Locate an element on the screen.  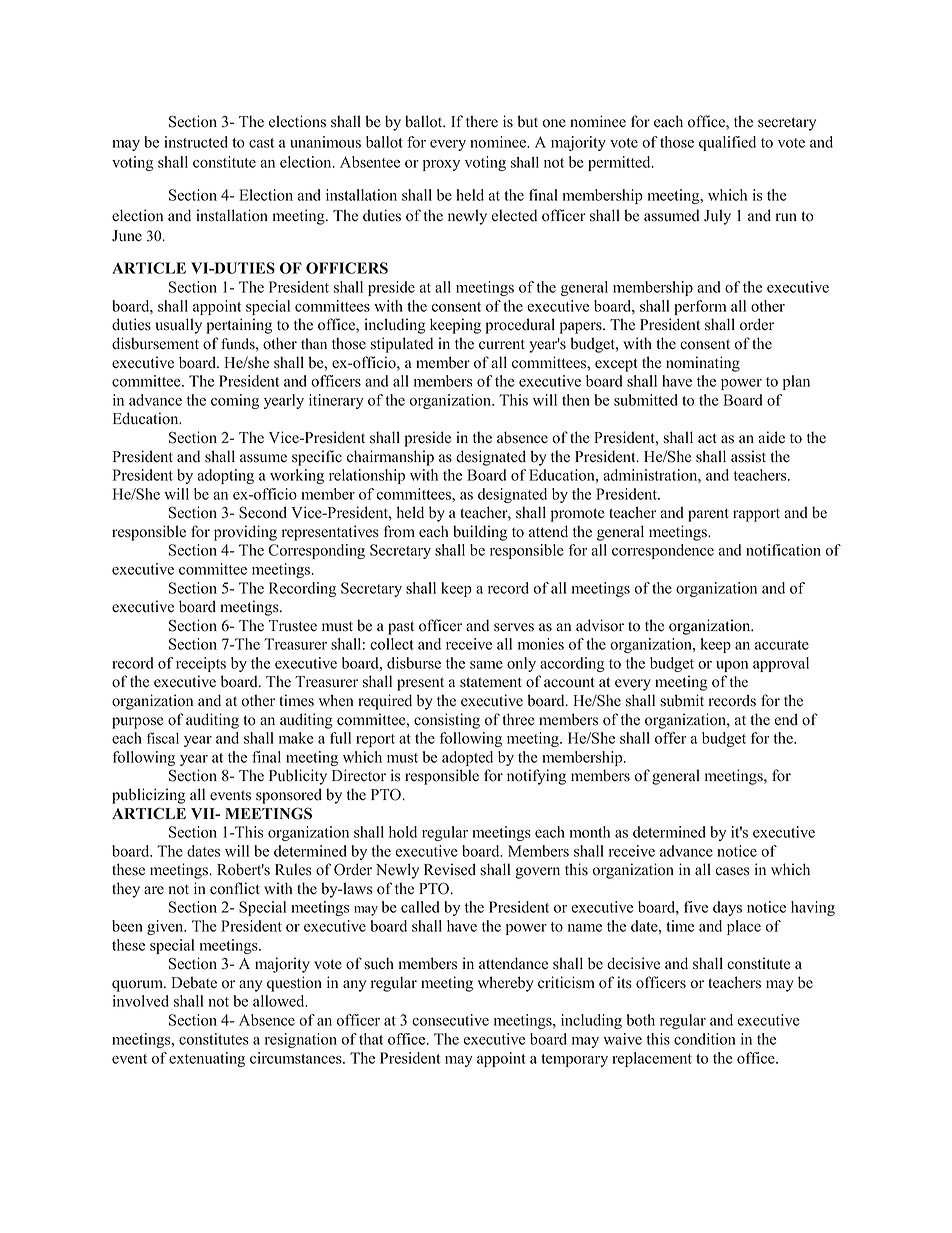
cases is located at coordinates (732, 871).
